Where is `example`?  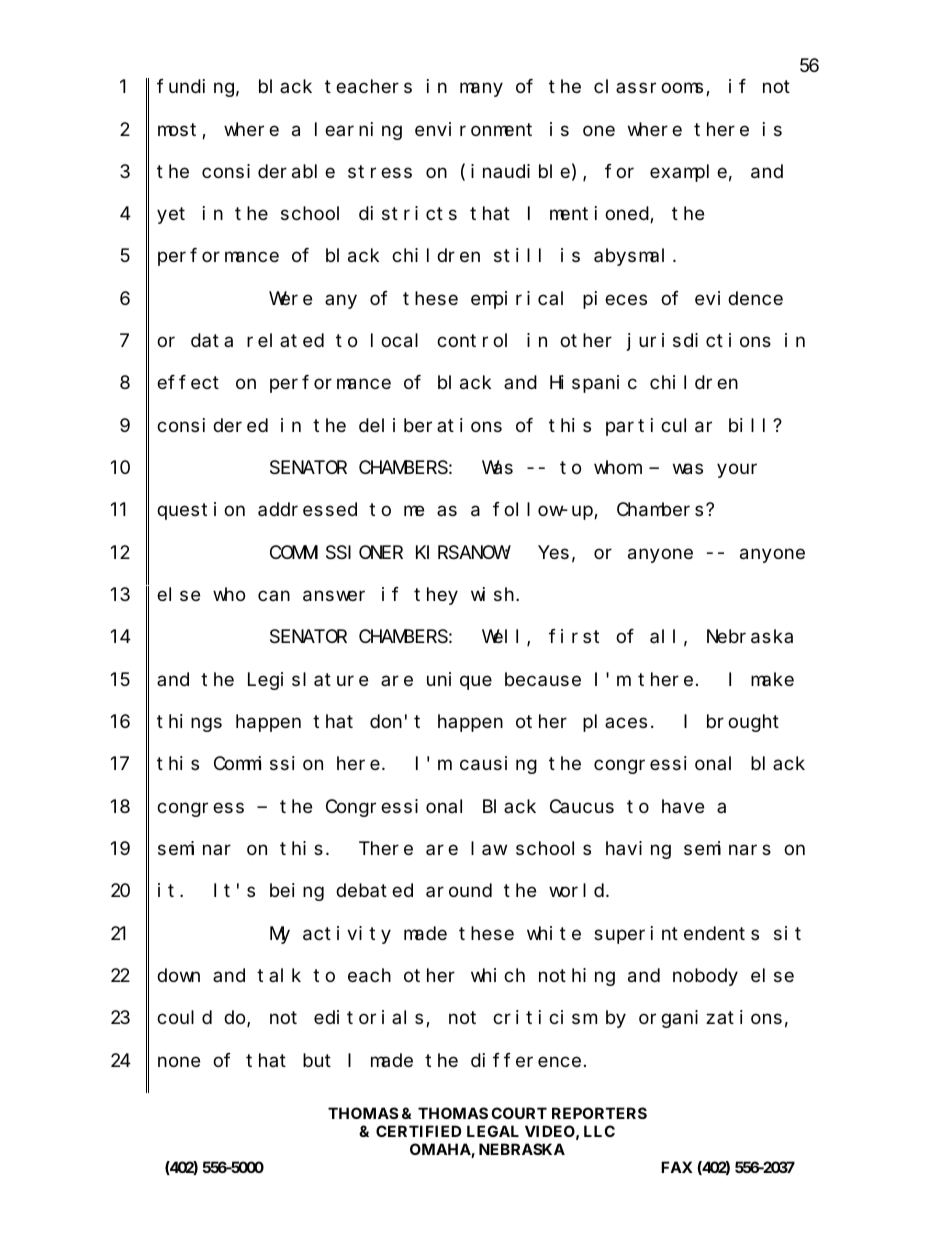 example is located at coordinates (688, 173).
